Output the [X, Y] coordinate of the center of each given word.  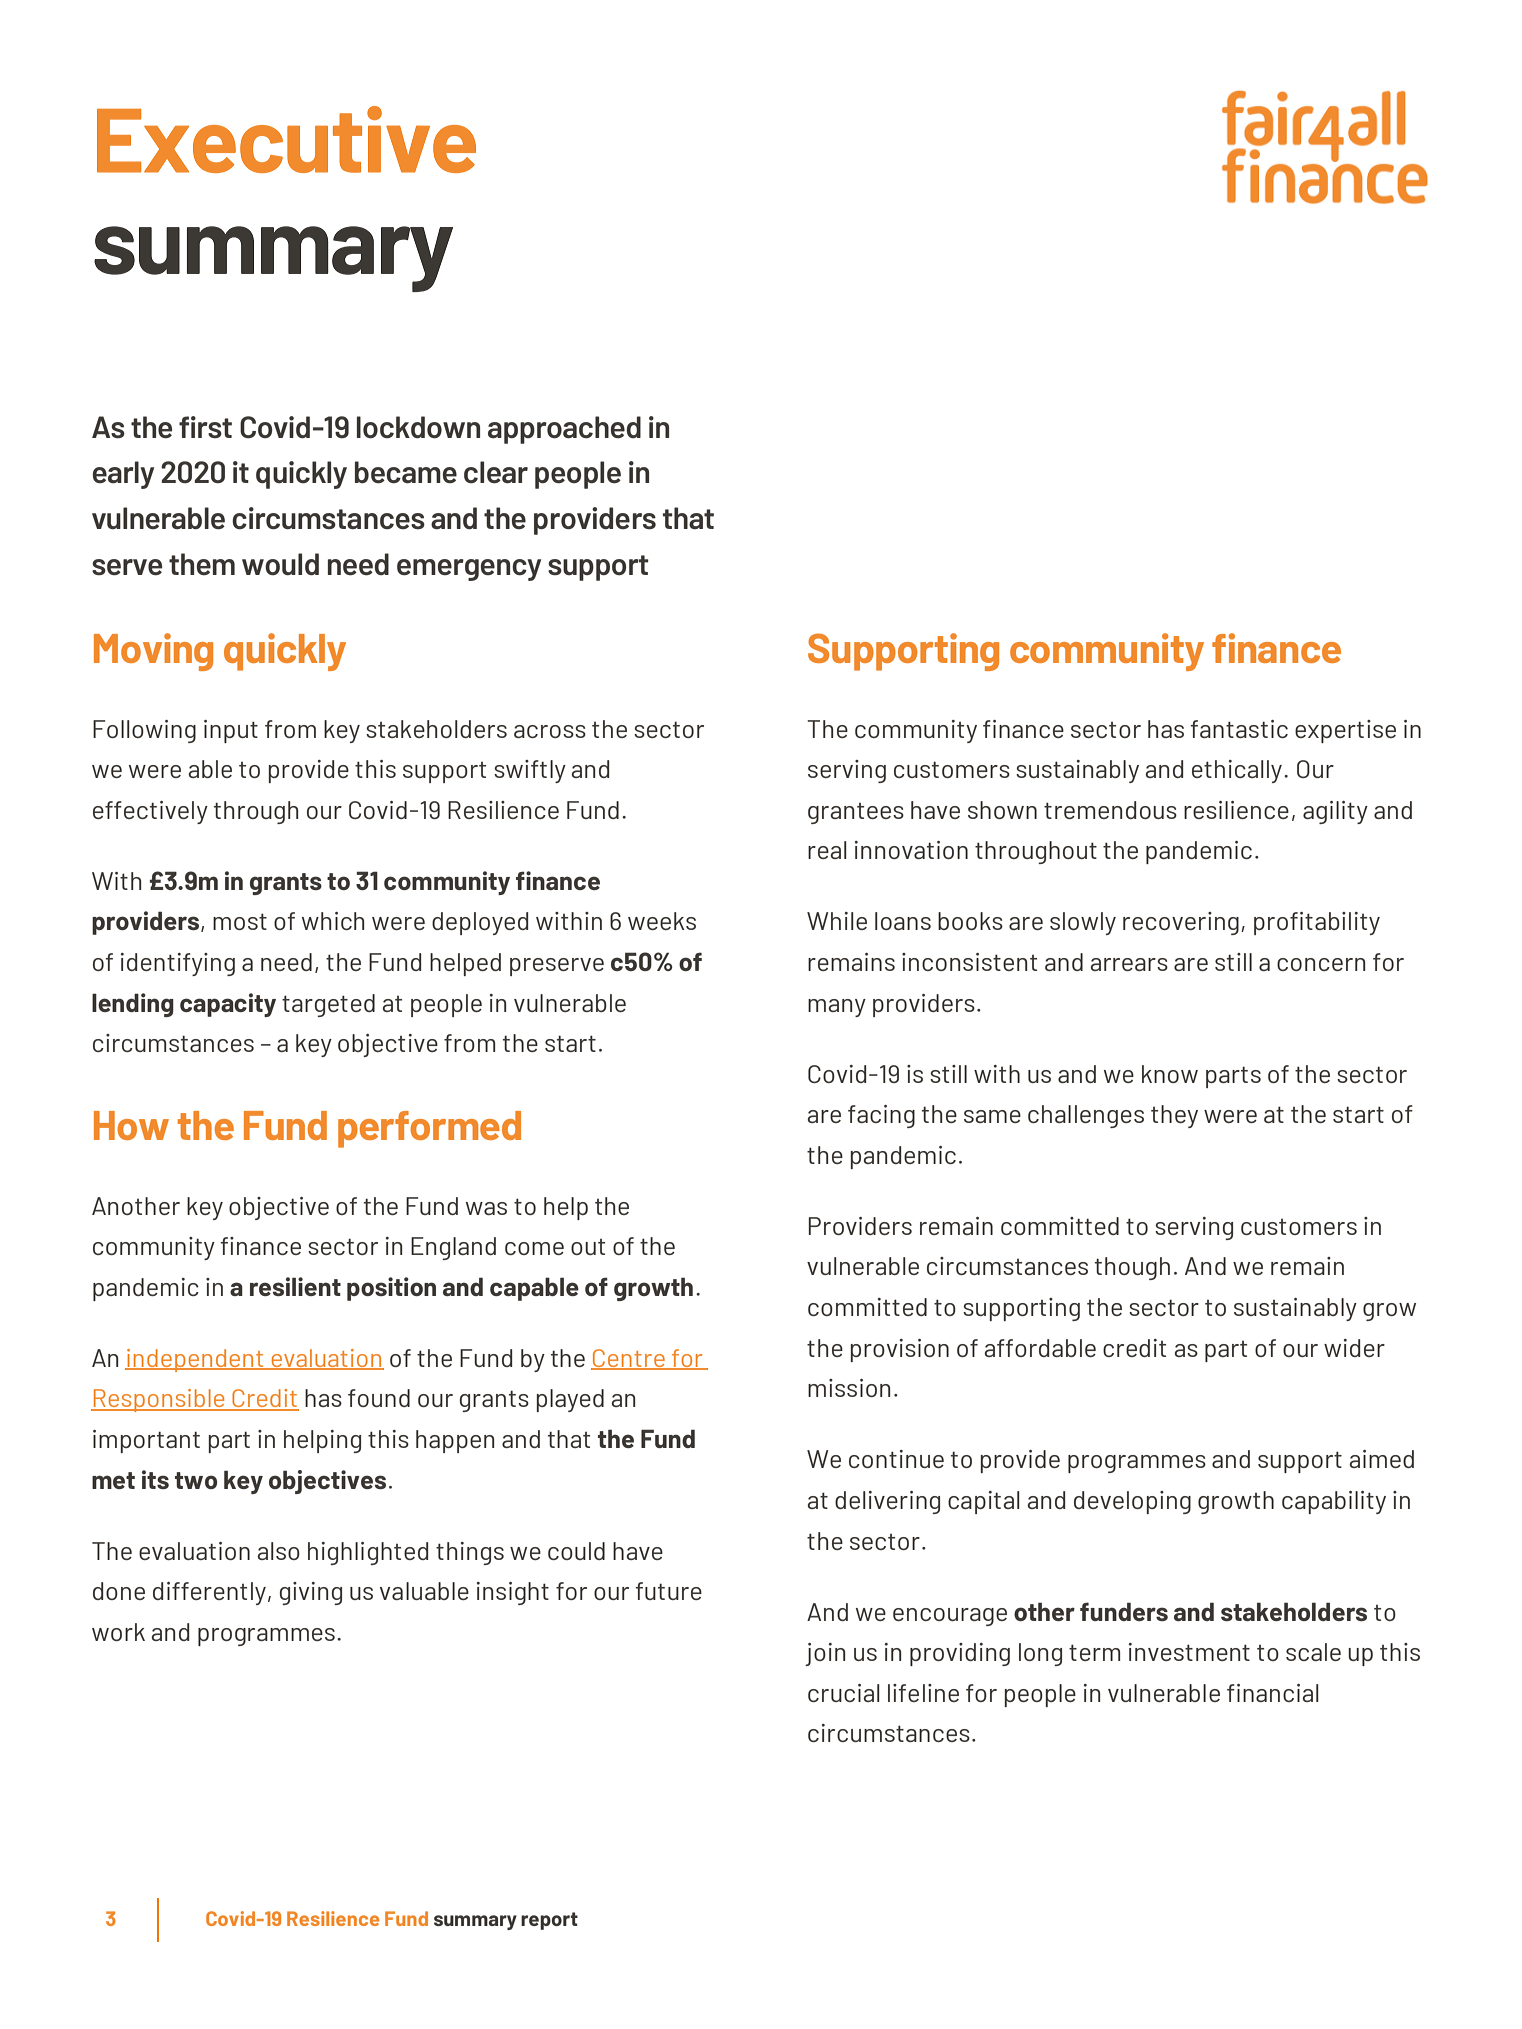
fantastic [1239, 729]
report [549, 1921]
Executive [286, 139]
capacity [228, 1005]
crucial [844, 1693]
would [280, 564]
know [1170, 1074]
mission [849, 1388]
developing [1132, 1502]
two [196, 1480]
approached [564, 430]
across [550, 731]
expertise [1345, 731]
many [837, 1008]
